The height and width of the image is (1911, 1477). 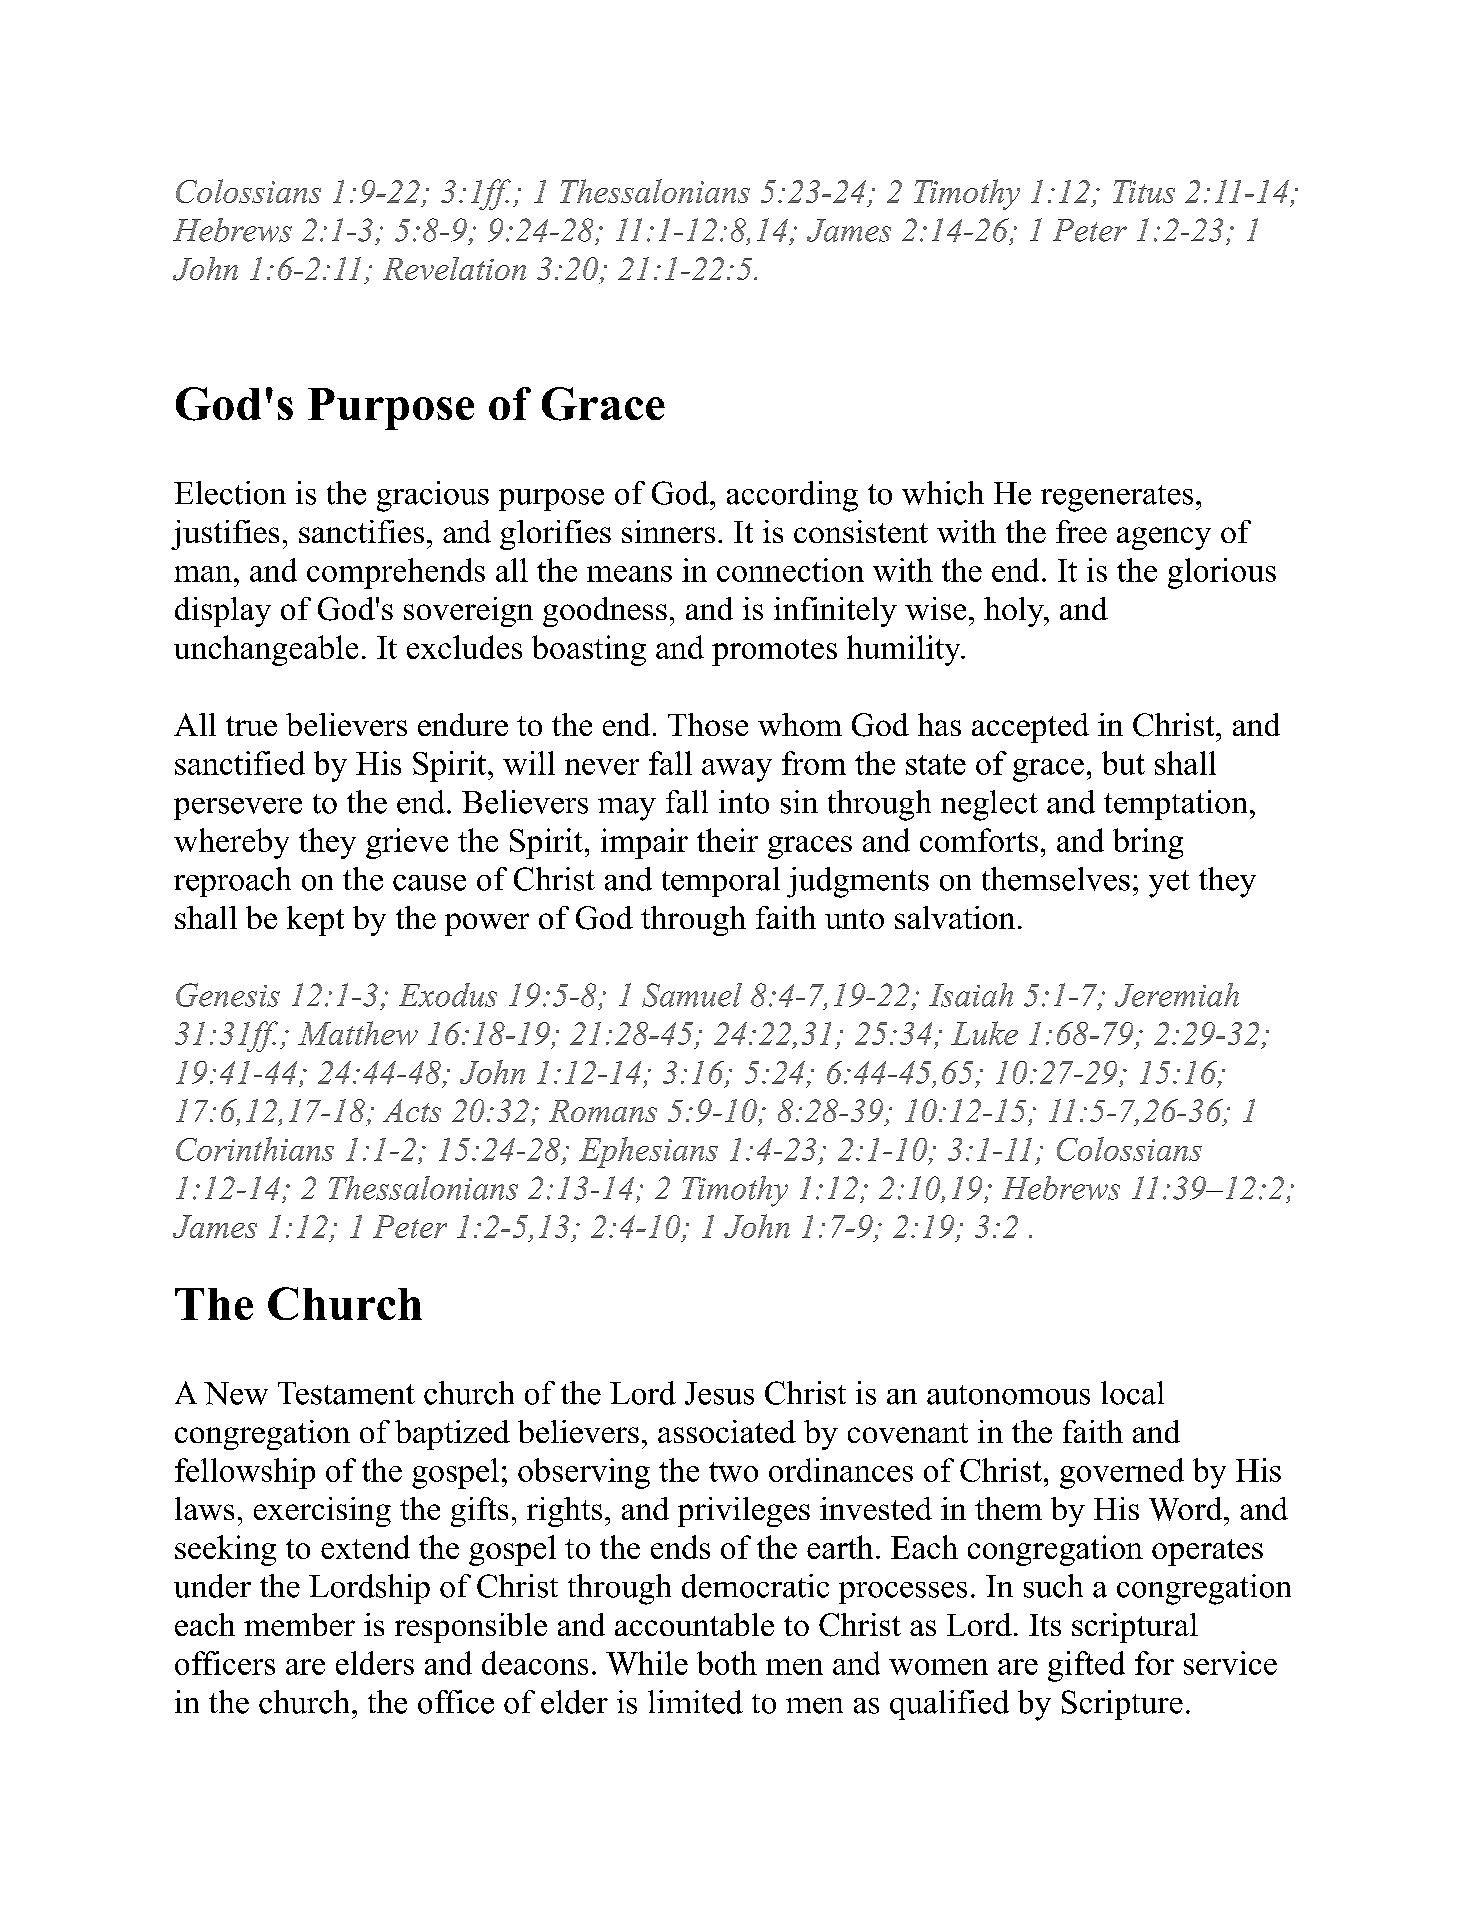 What do you see at coordinates (1144, 191) in the image?
I see `Titus` at bounding box center [1144, 191].
